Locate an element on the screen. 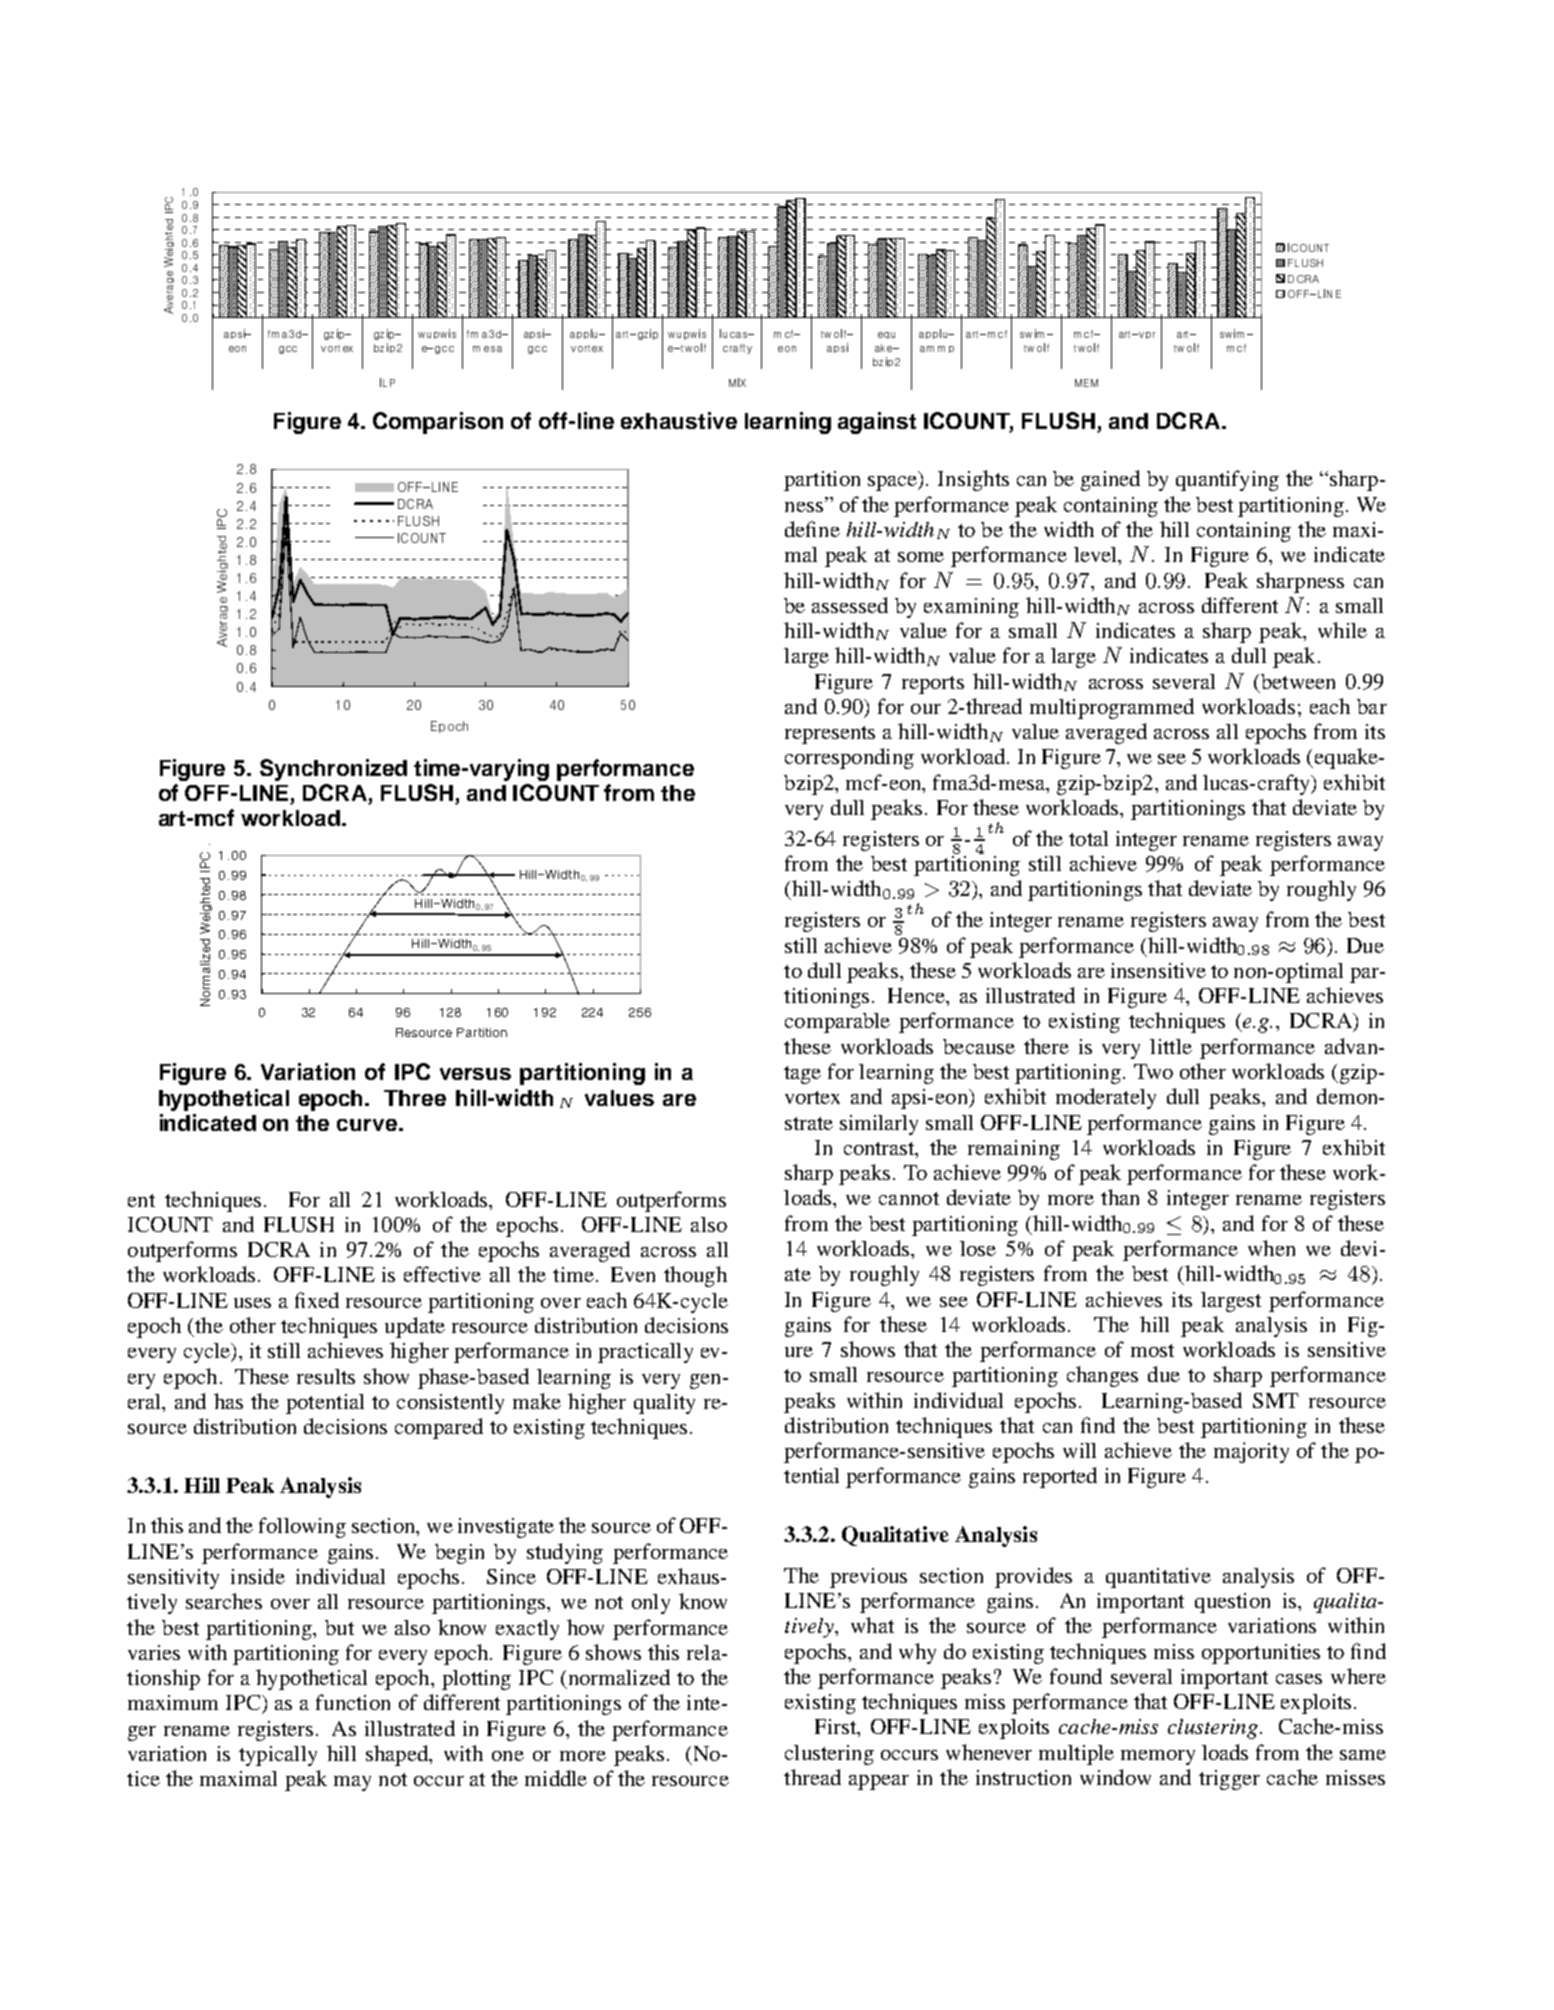  though is located at coordinates (695, 1276).
